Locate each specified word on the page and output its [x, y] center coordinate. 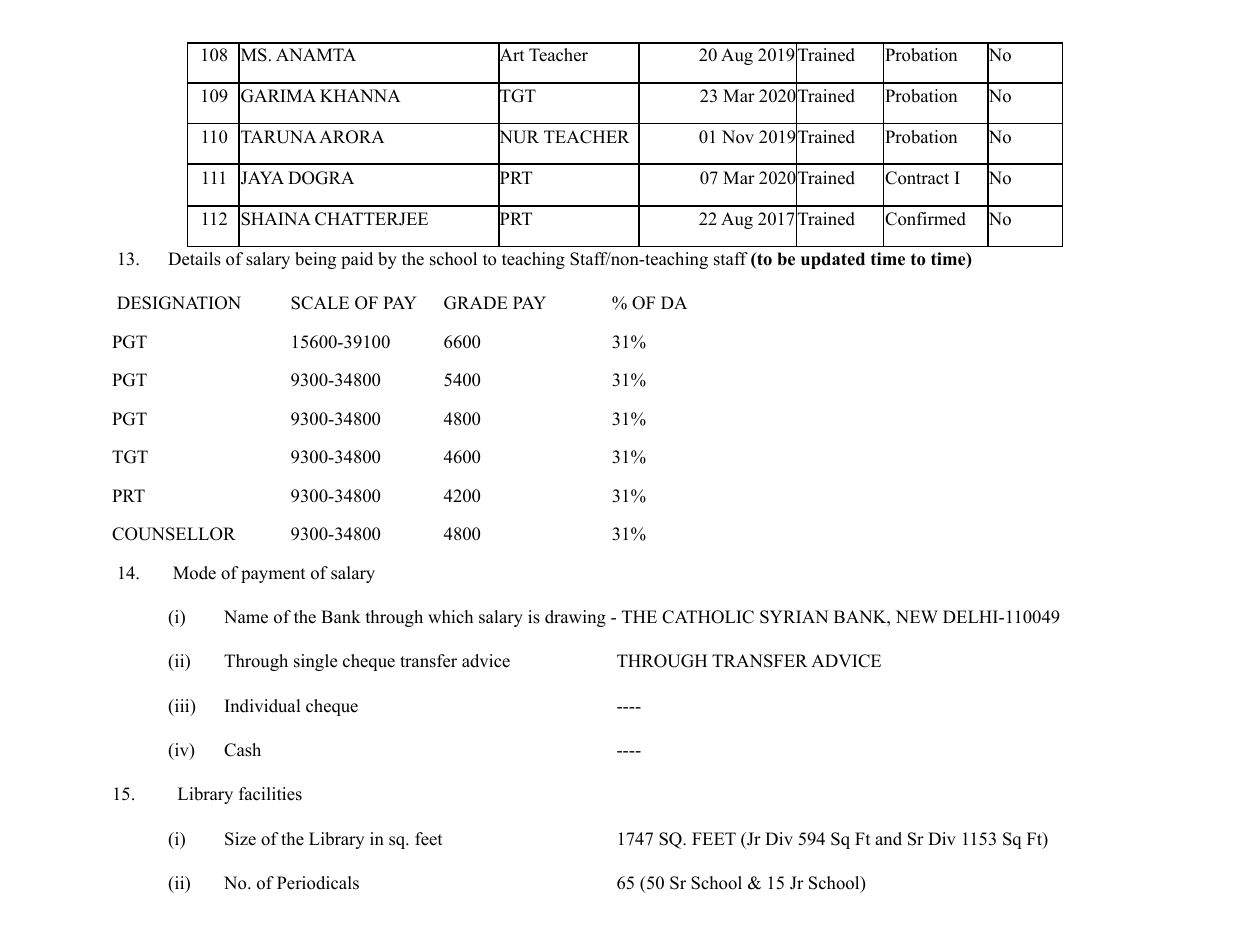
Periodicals [318, 883]
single [315, 662]
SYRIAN [794, 617]
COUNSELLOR [174, 534]
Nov [738, 137]
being [315, 260]
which [450, 617]
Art [511, 55]
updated [833, 260]
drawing [575, 618]
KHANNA [360, 95]
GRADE [476, 303]
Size [240, 839]
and [888, 839]
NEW [917, 616]
